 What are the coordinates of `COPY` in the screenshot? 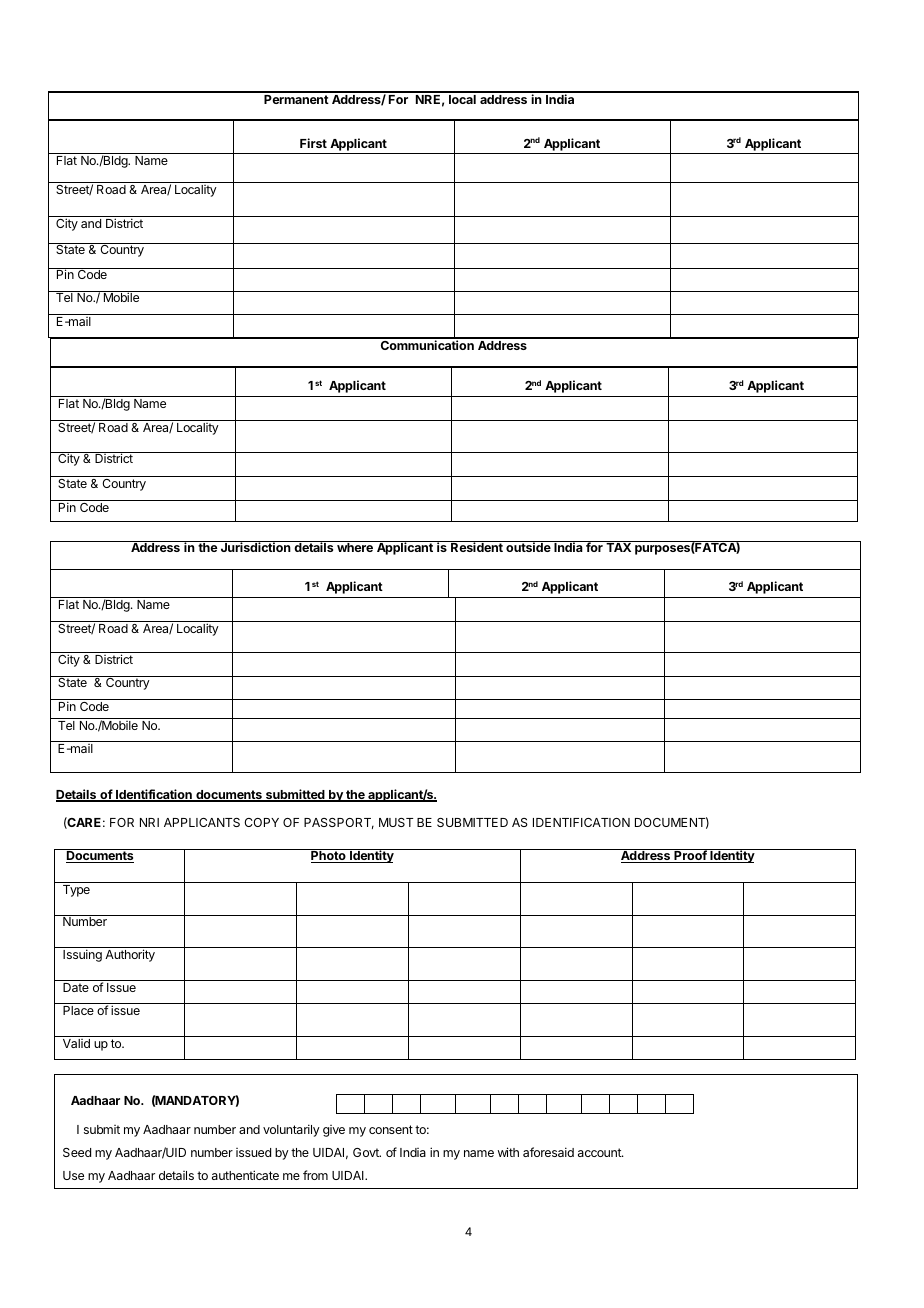 It's located at (261, 822).
